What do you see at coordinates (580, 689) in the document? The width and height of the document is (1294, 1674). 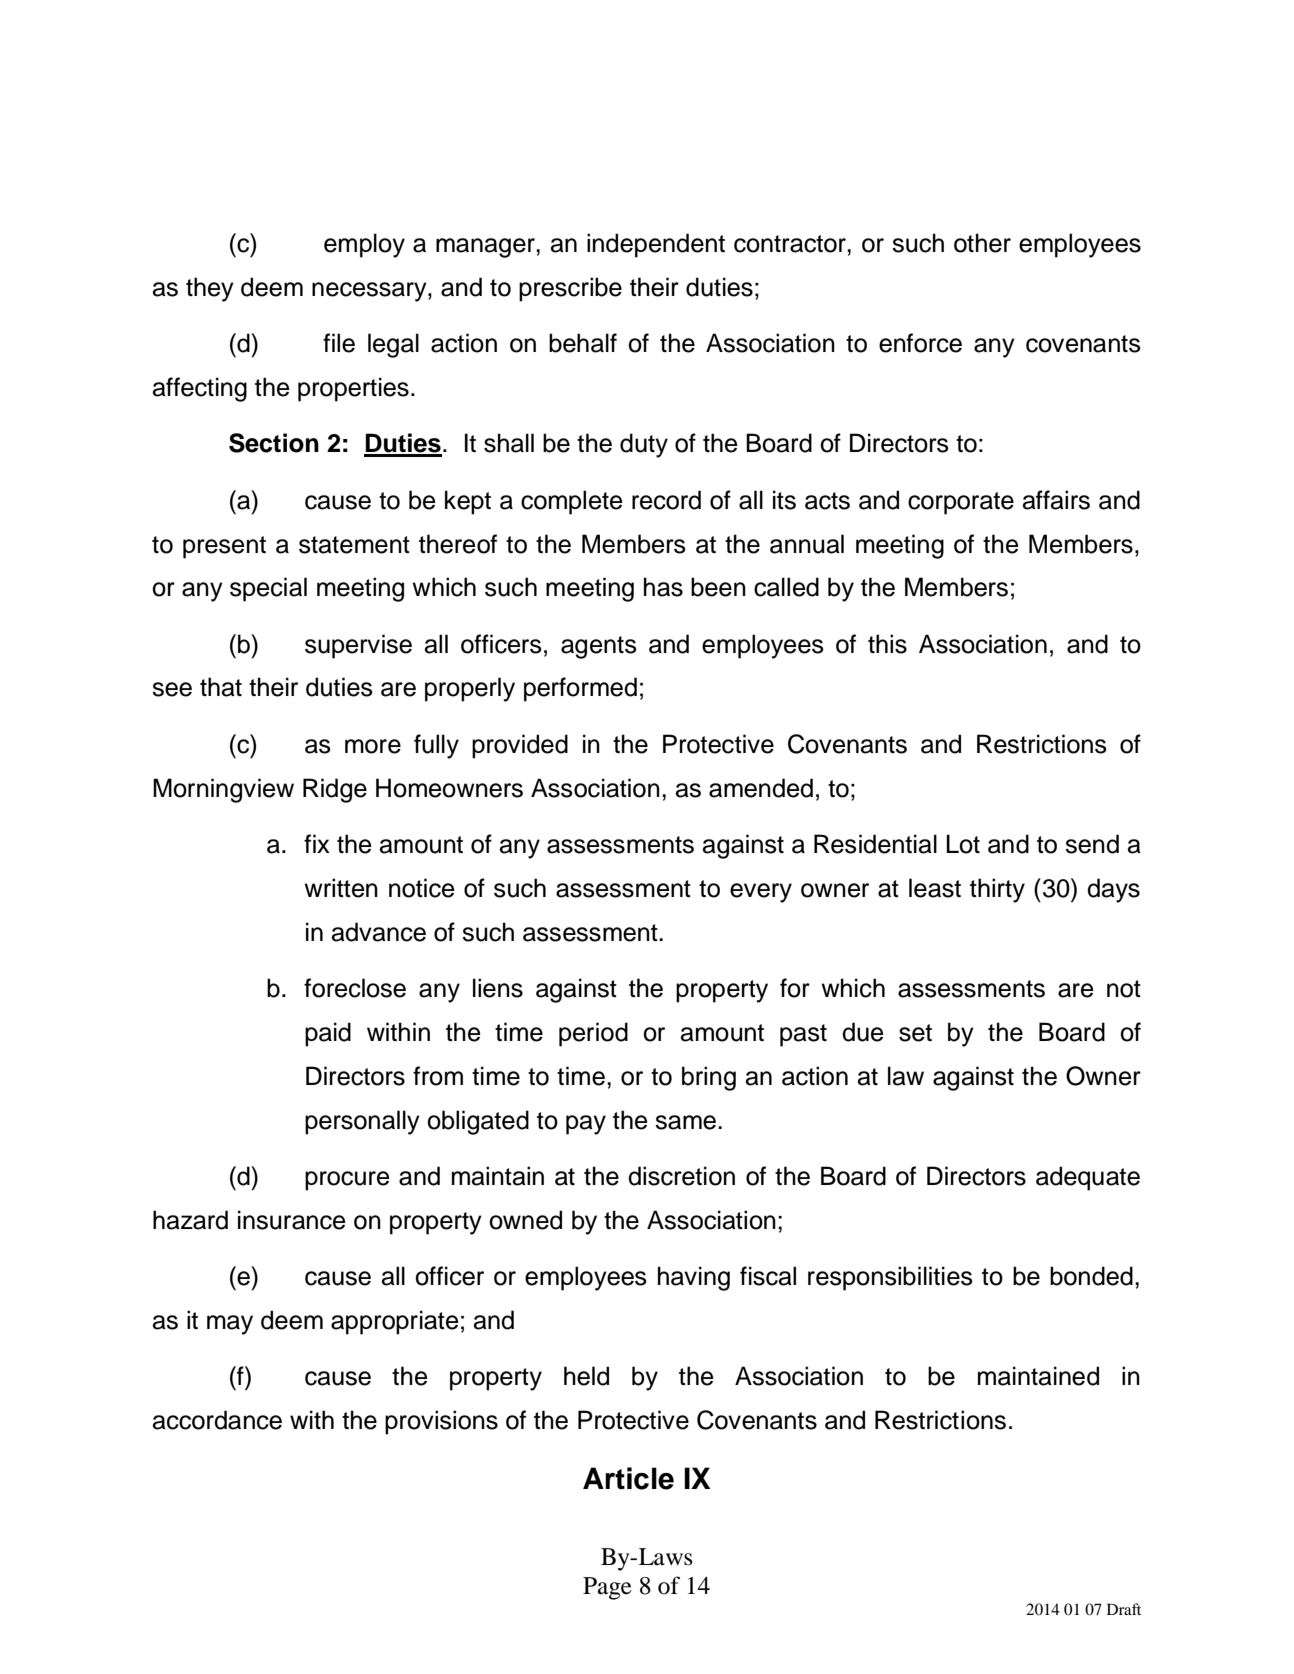 I see `performed` at bounding box center [580, 689].
